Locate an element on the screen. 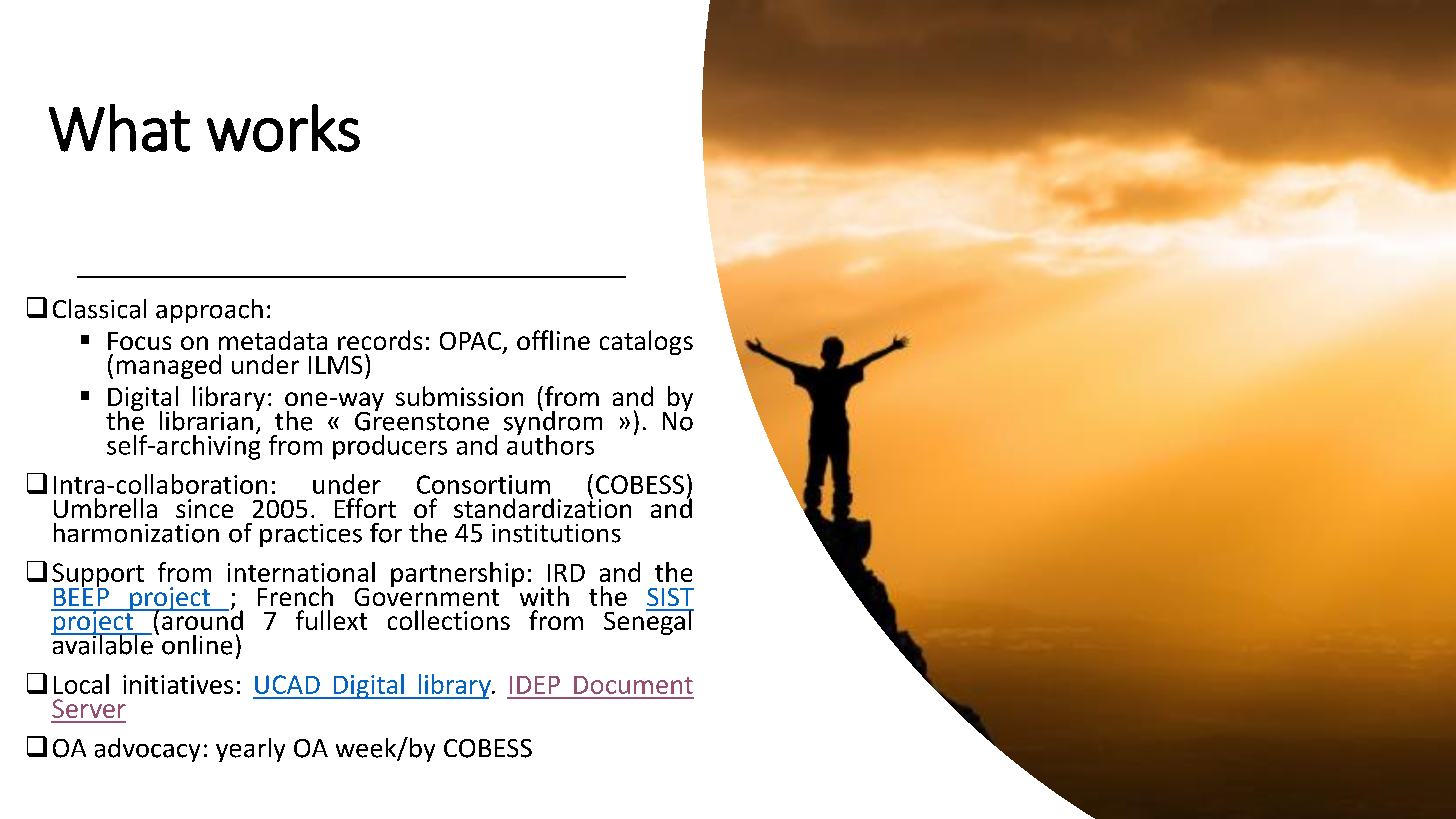  authors is located at coordinates (550, 443).
